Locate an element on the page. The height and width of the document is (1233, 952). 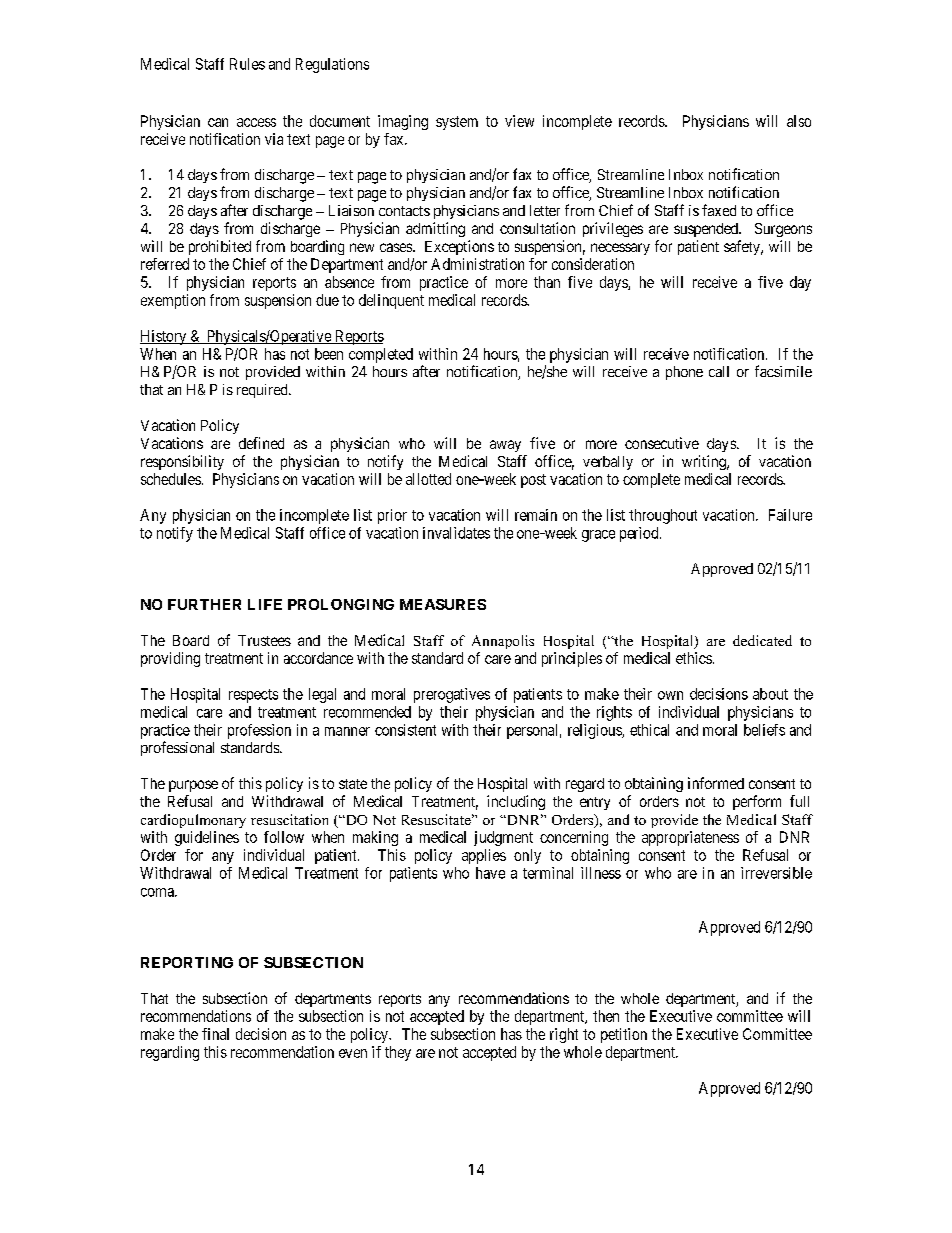
required is located at coordinates (263, 391).
